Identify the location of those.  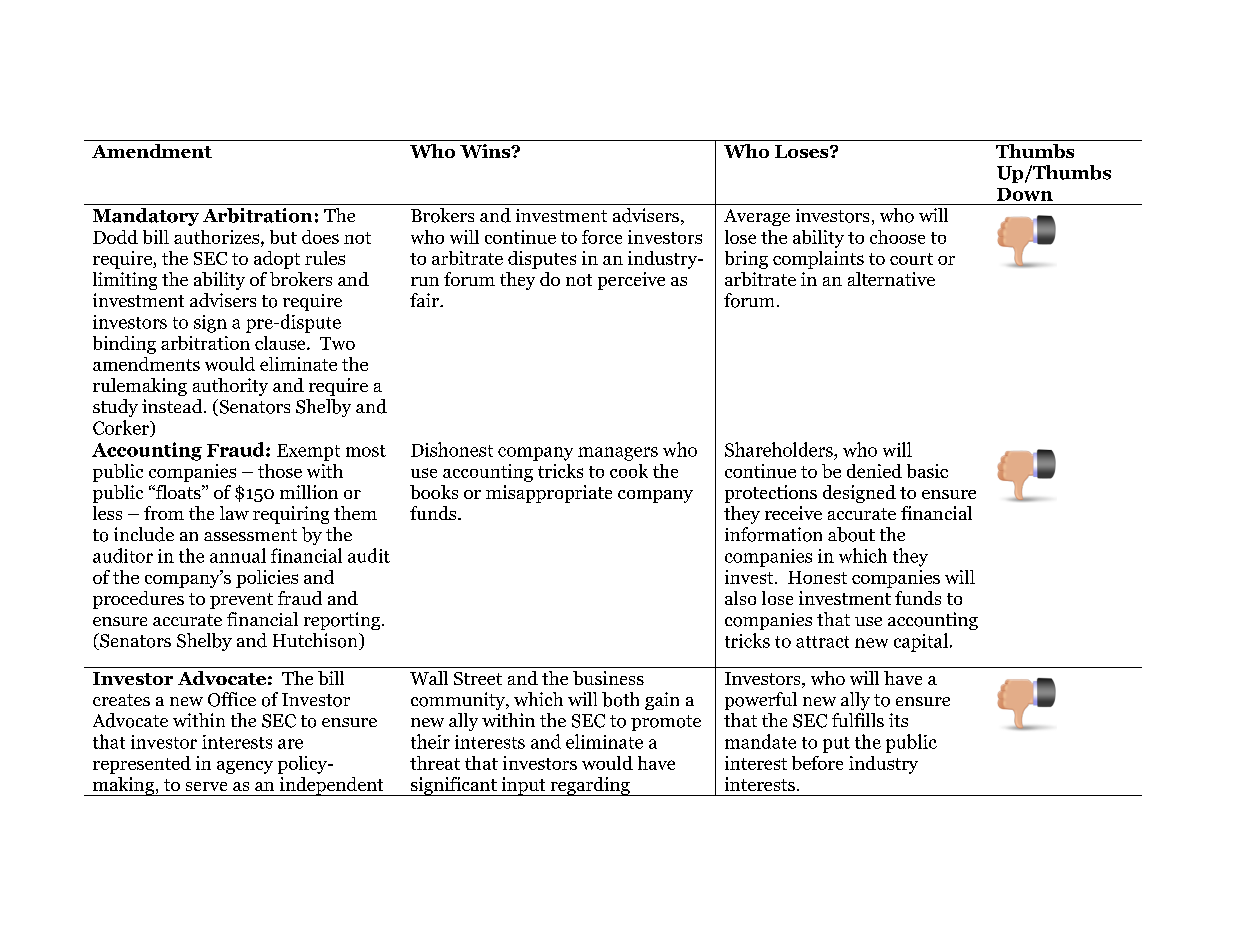
(280, 471).
